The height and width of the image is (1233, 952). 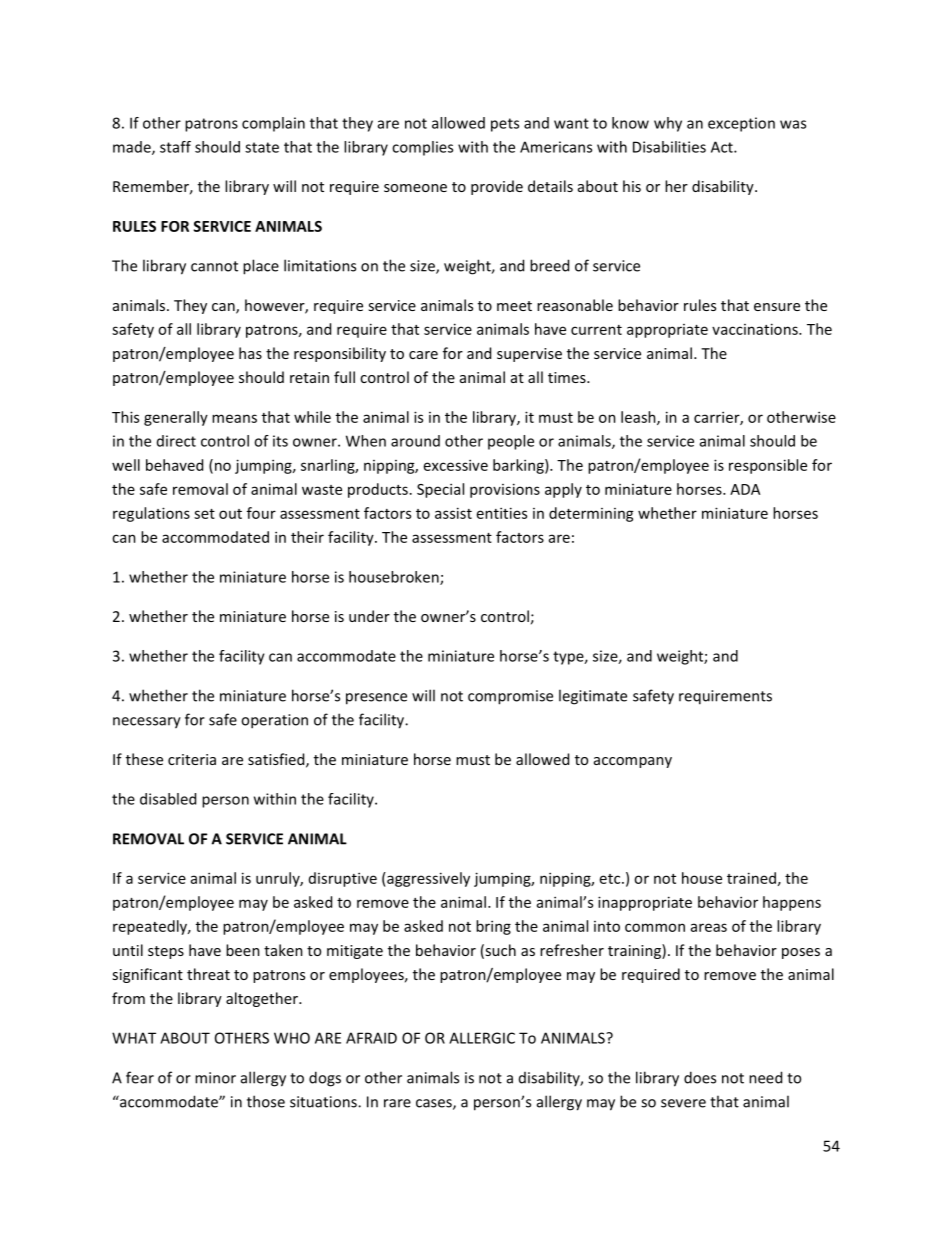 What do you see at coordinates (756, 329) in the image?
I see `vaccinations` at bounding box center [756, 329].
